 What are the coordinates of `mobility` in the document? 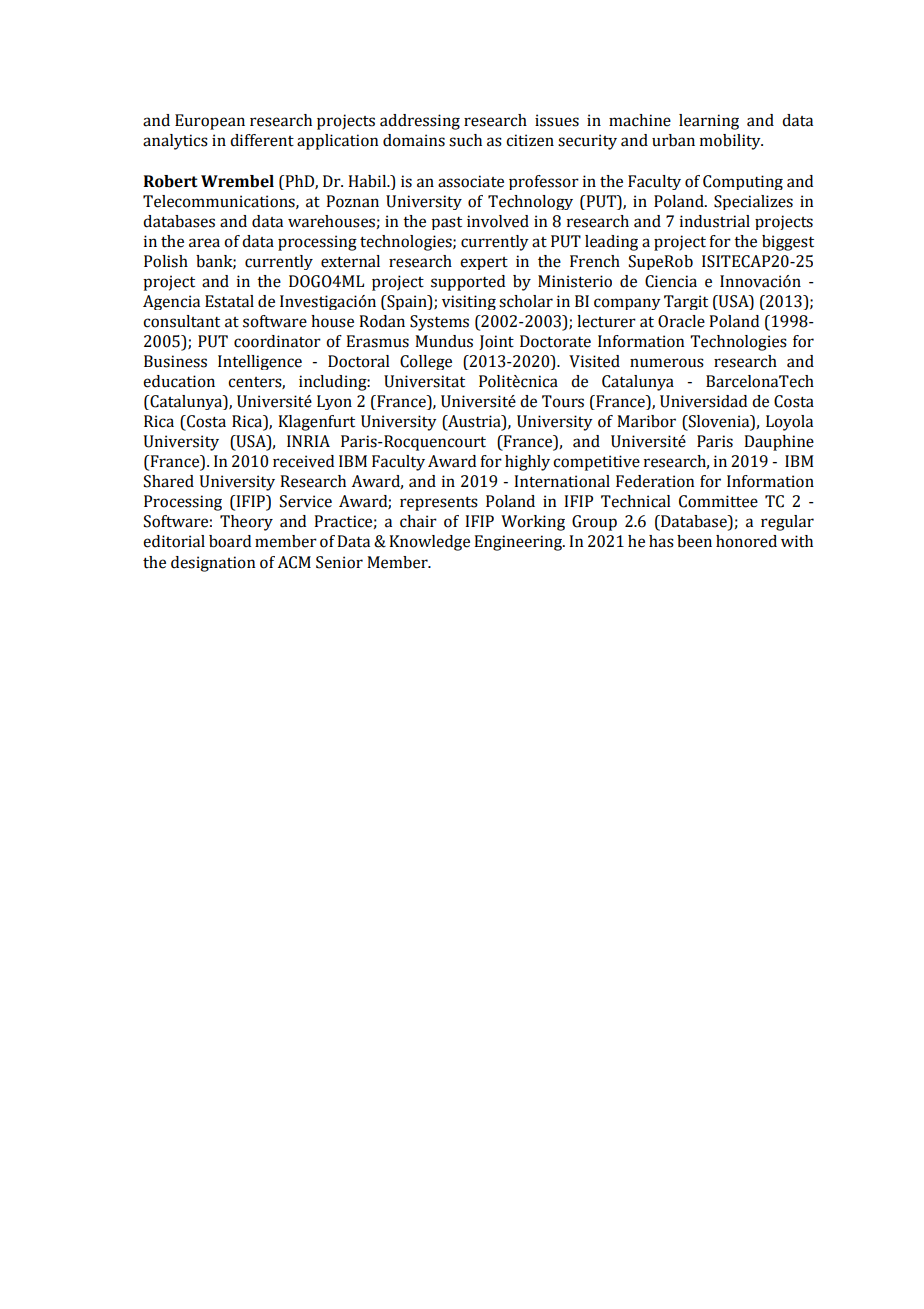 It's located at (731, 142).
